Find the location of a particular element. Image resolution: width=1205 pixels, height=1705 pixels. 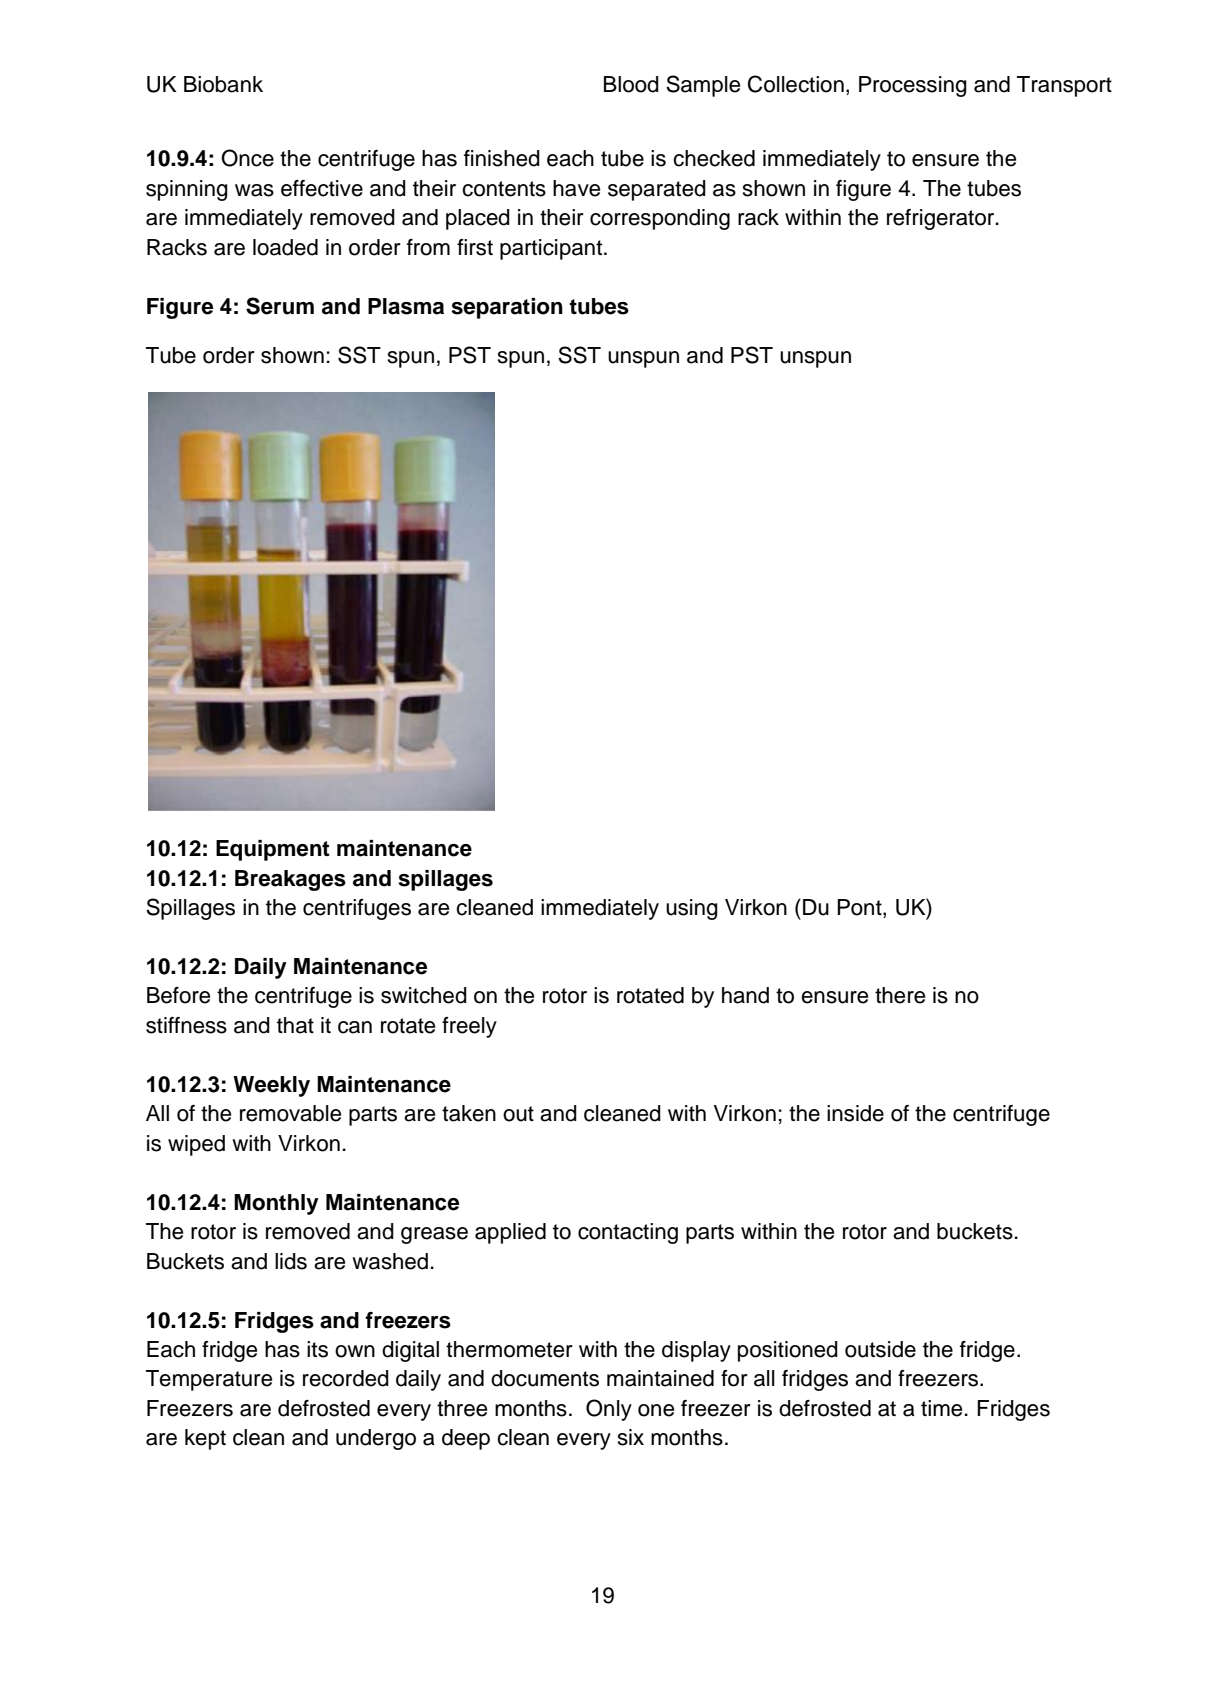

Processing is located at coordinates (913, 86).
